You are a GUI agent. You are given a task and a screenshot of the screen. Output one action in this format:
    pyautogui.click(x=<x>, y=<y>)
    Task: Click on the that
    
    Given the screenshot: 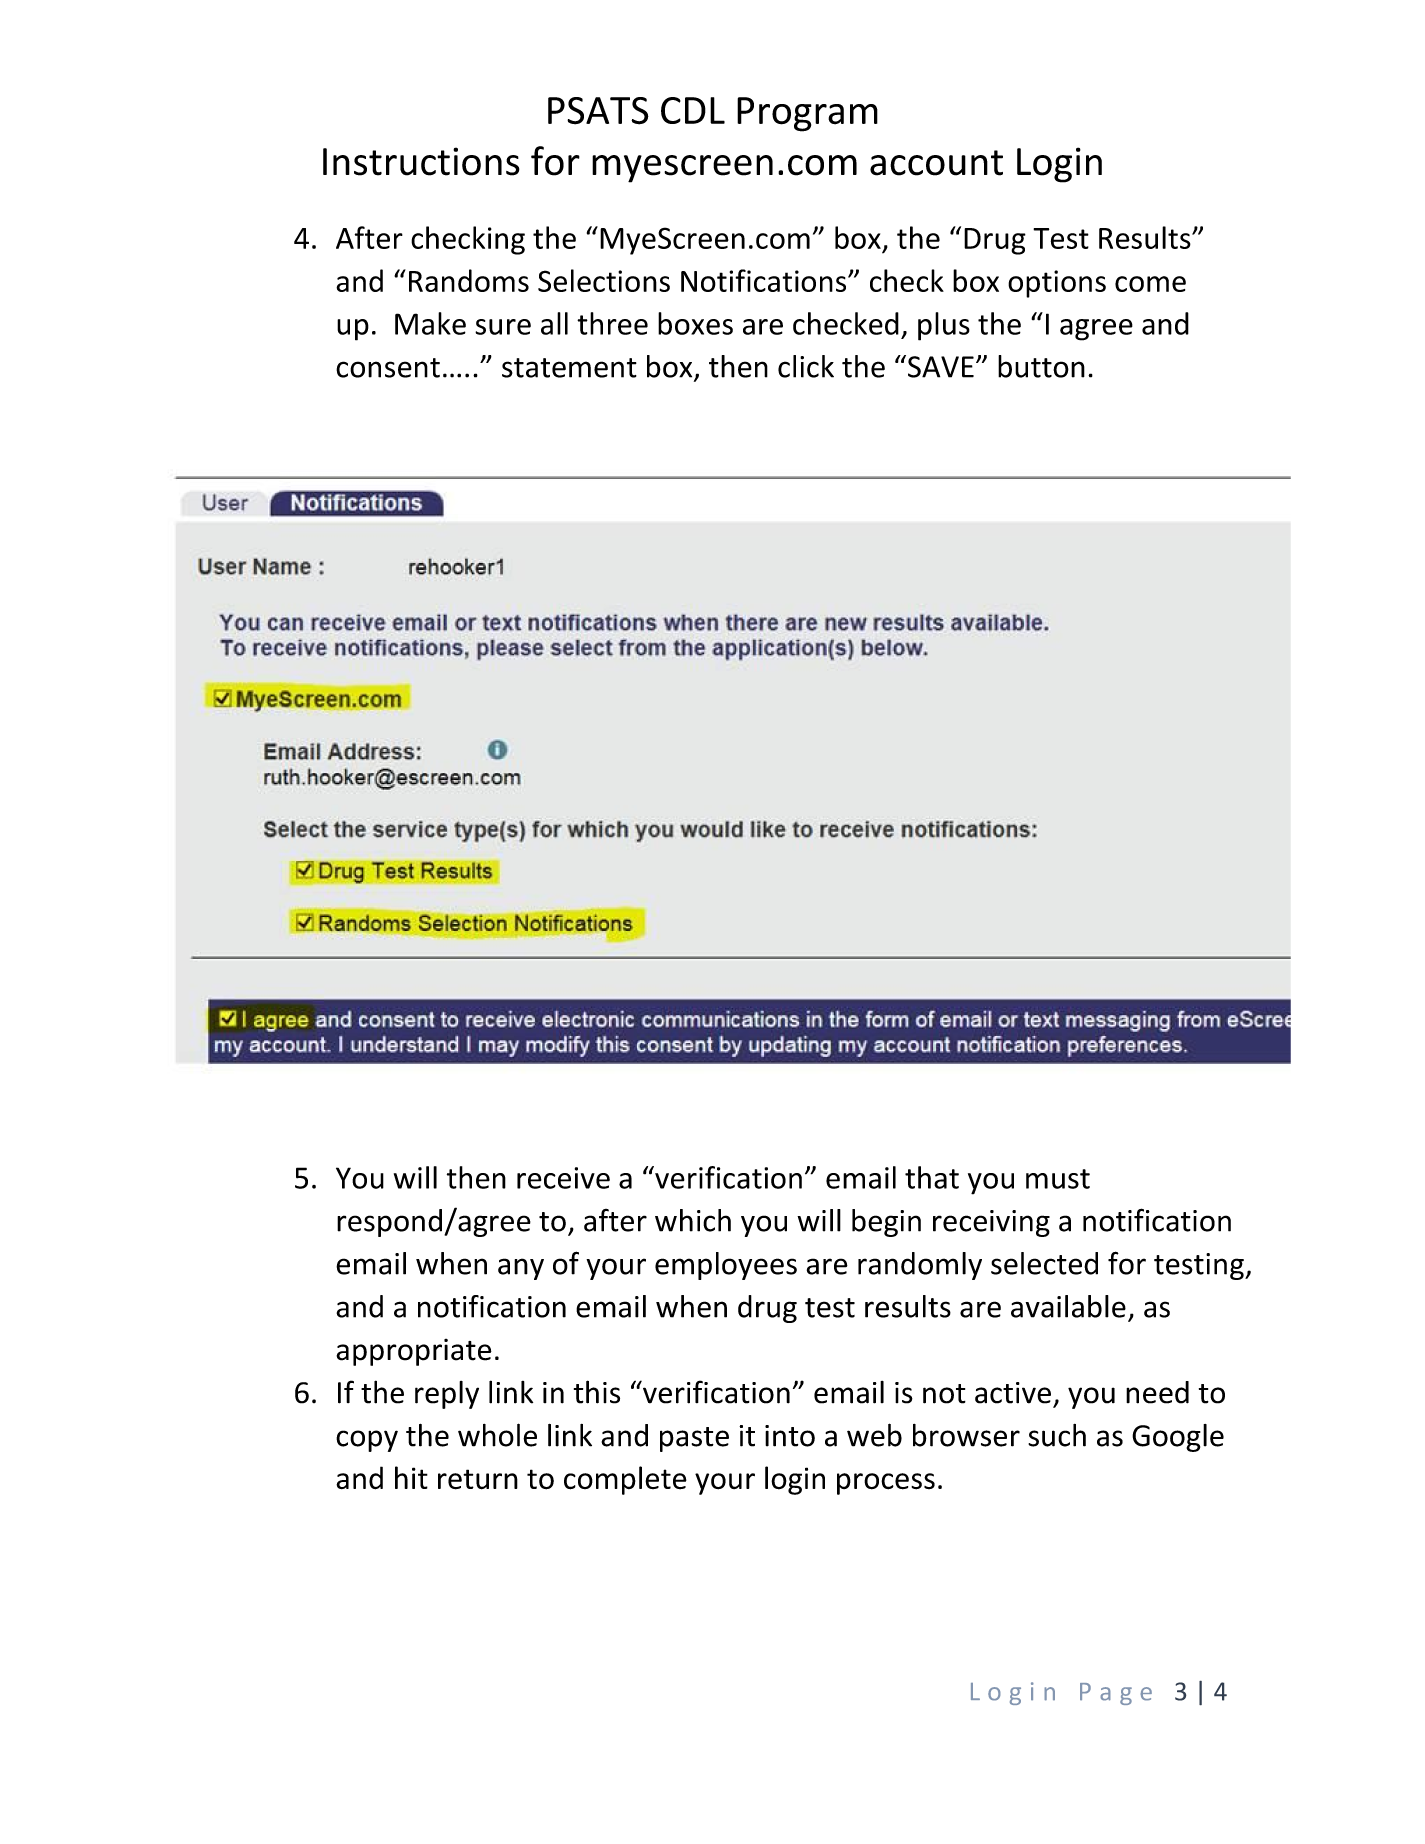 What is the action you would take?
    pyautogui.click(x=932, y=1177)
